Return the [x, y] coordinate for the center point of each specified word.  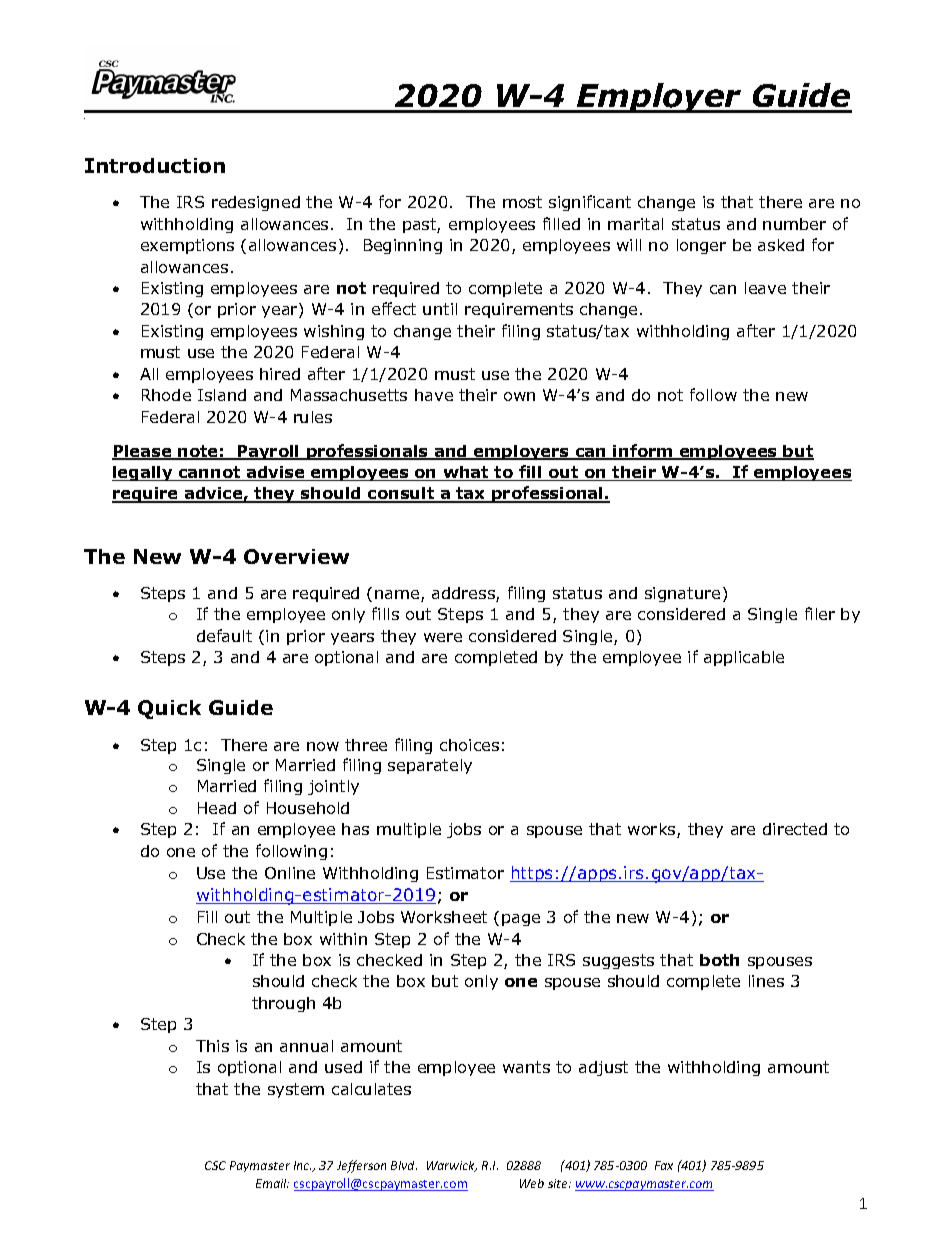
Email [272, 1183]
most [522, 202]
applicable [744, 658]
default [224, 635]
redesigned [256, 203]
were [443, 637]
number [794, 224]
